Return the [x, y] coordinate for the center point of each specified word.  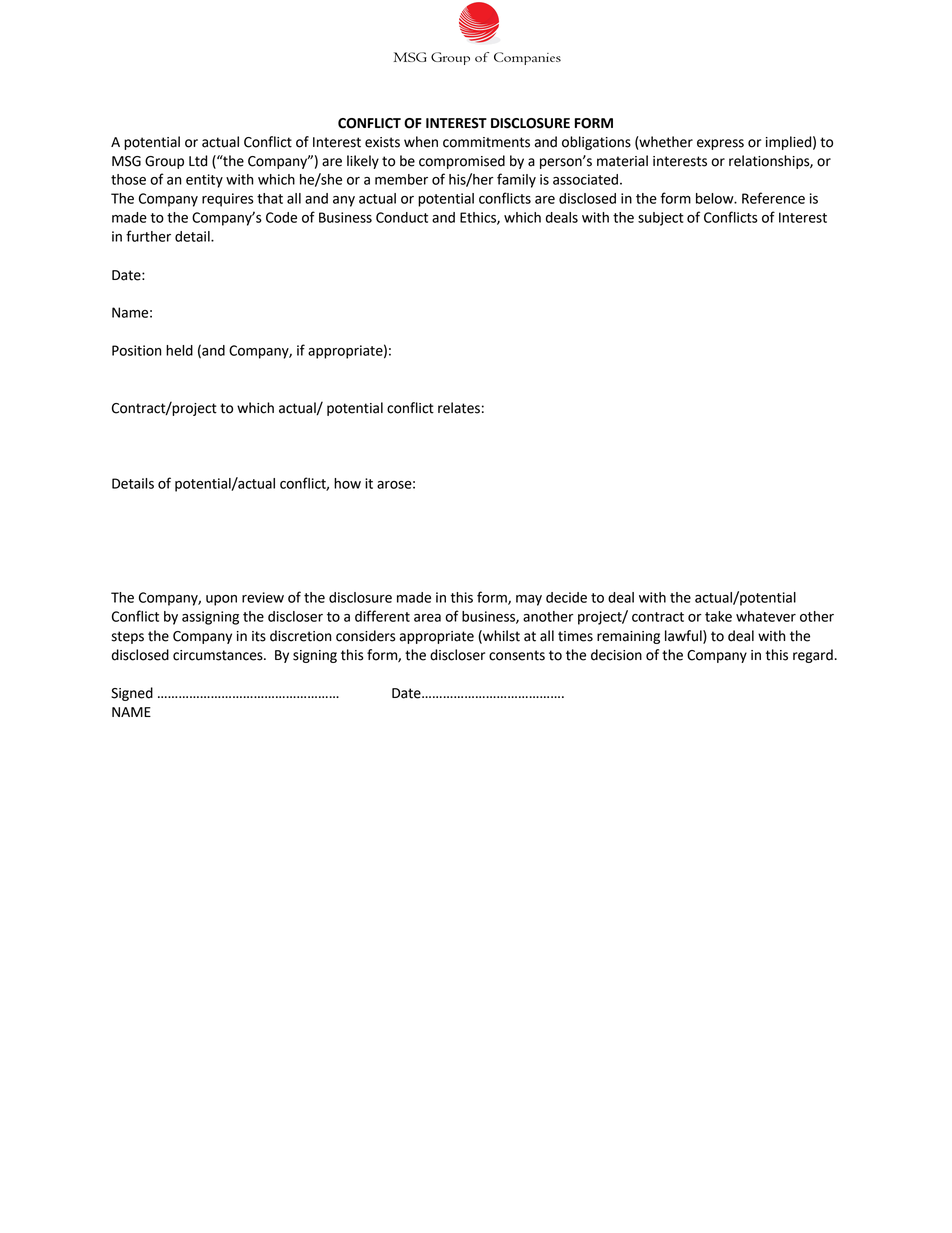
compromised [462, 162]
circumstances [219, 655]
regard [813, 656]
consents [517, 655]
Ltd [198, 161]
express [720, 144]
